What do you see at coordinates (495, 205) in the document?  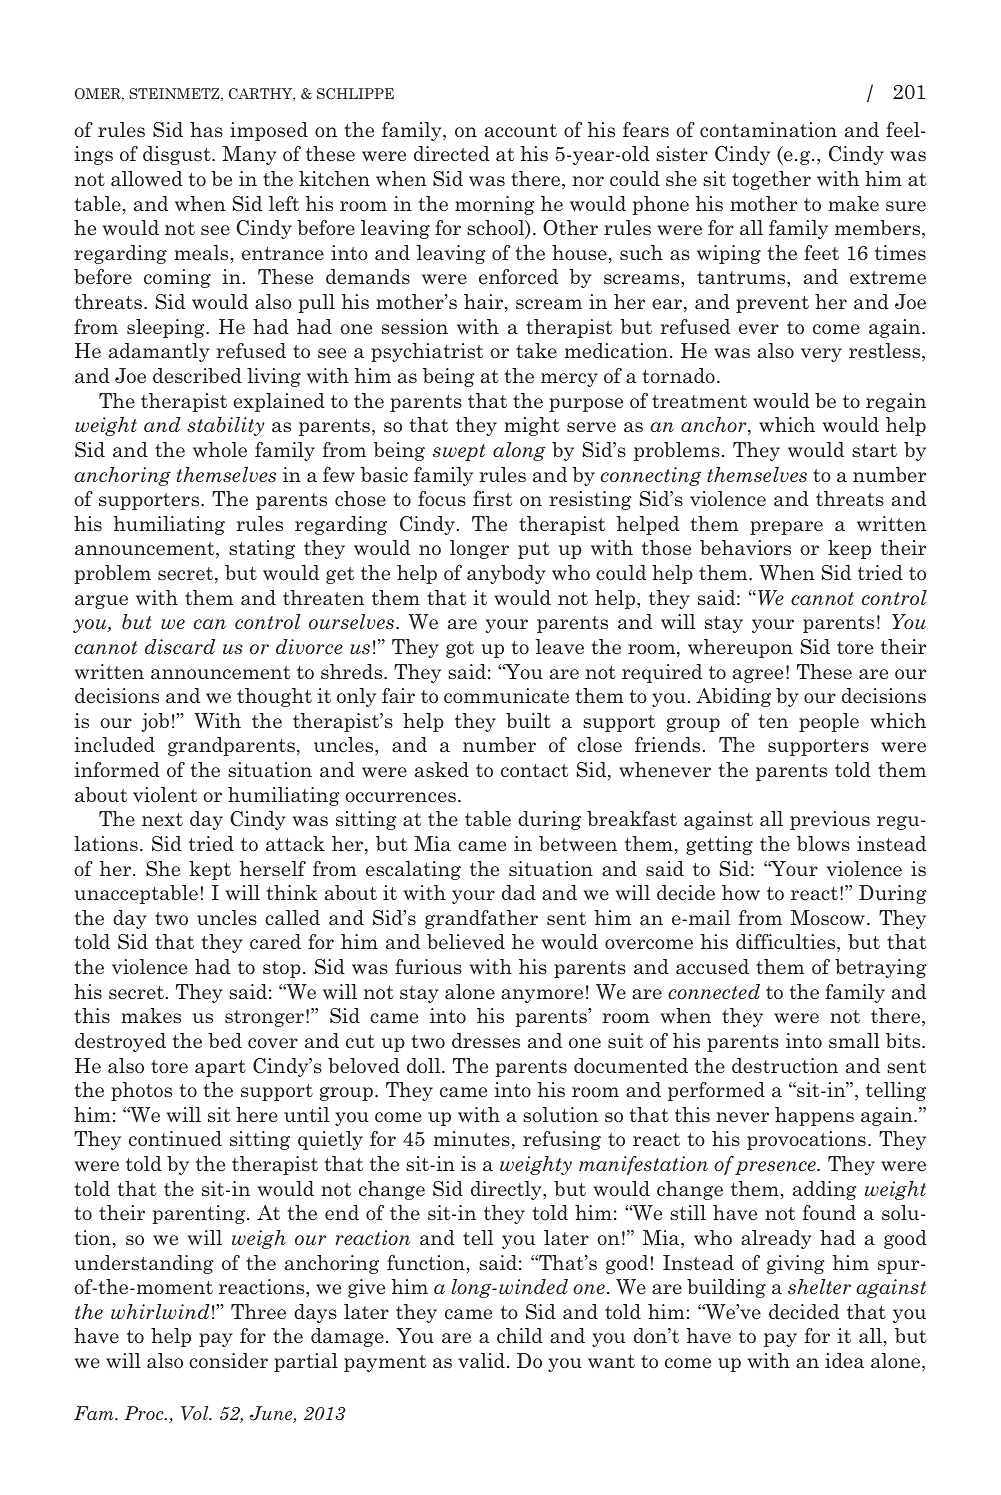 I see `morning` at bounding box center [495, 205].
